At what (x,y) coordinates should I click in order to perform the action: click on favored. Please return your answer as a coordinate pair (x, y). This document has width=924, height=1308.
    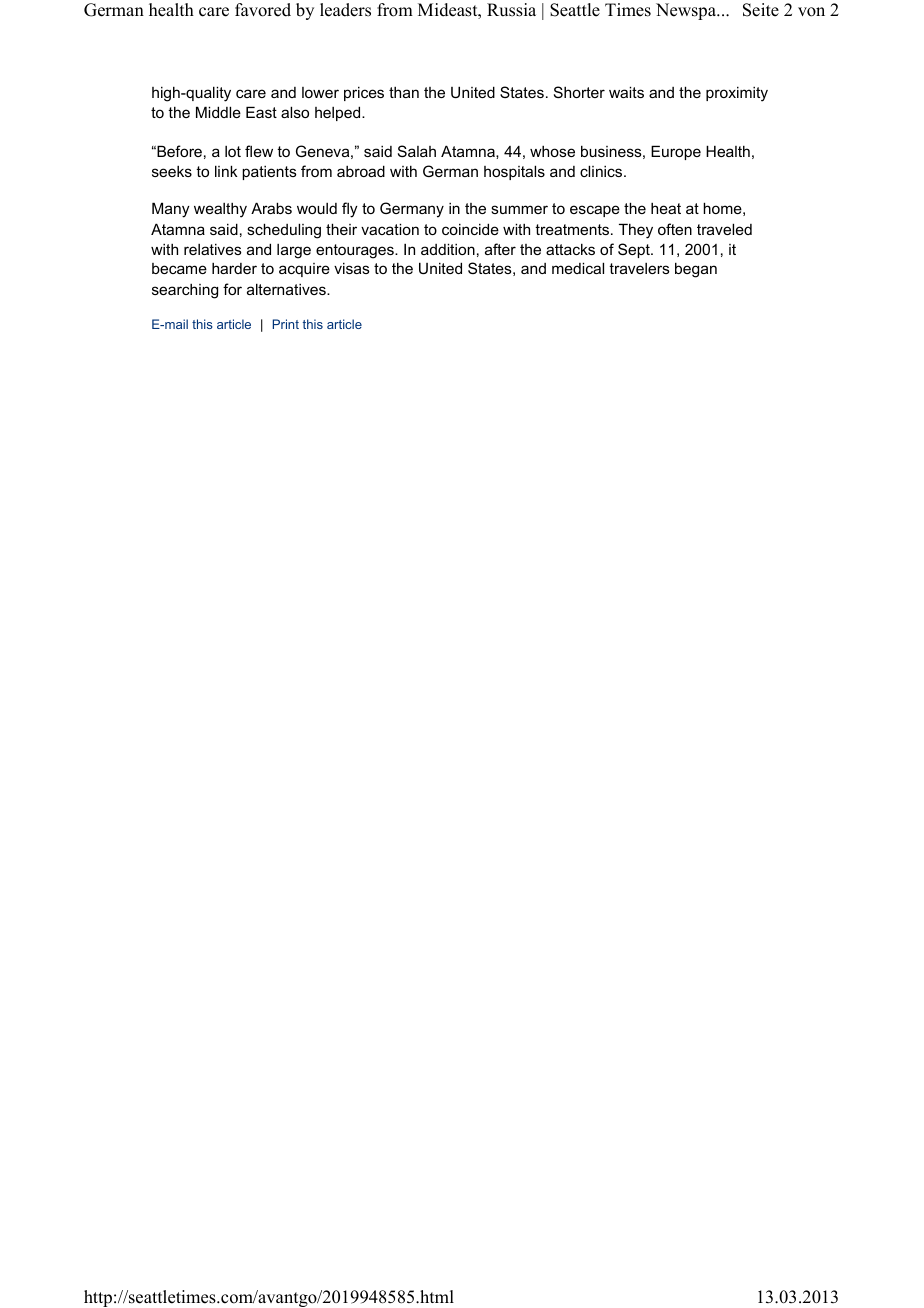
    Looking at the image, I should click on (263, 10).
